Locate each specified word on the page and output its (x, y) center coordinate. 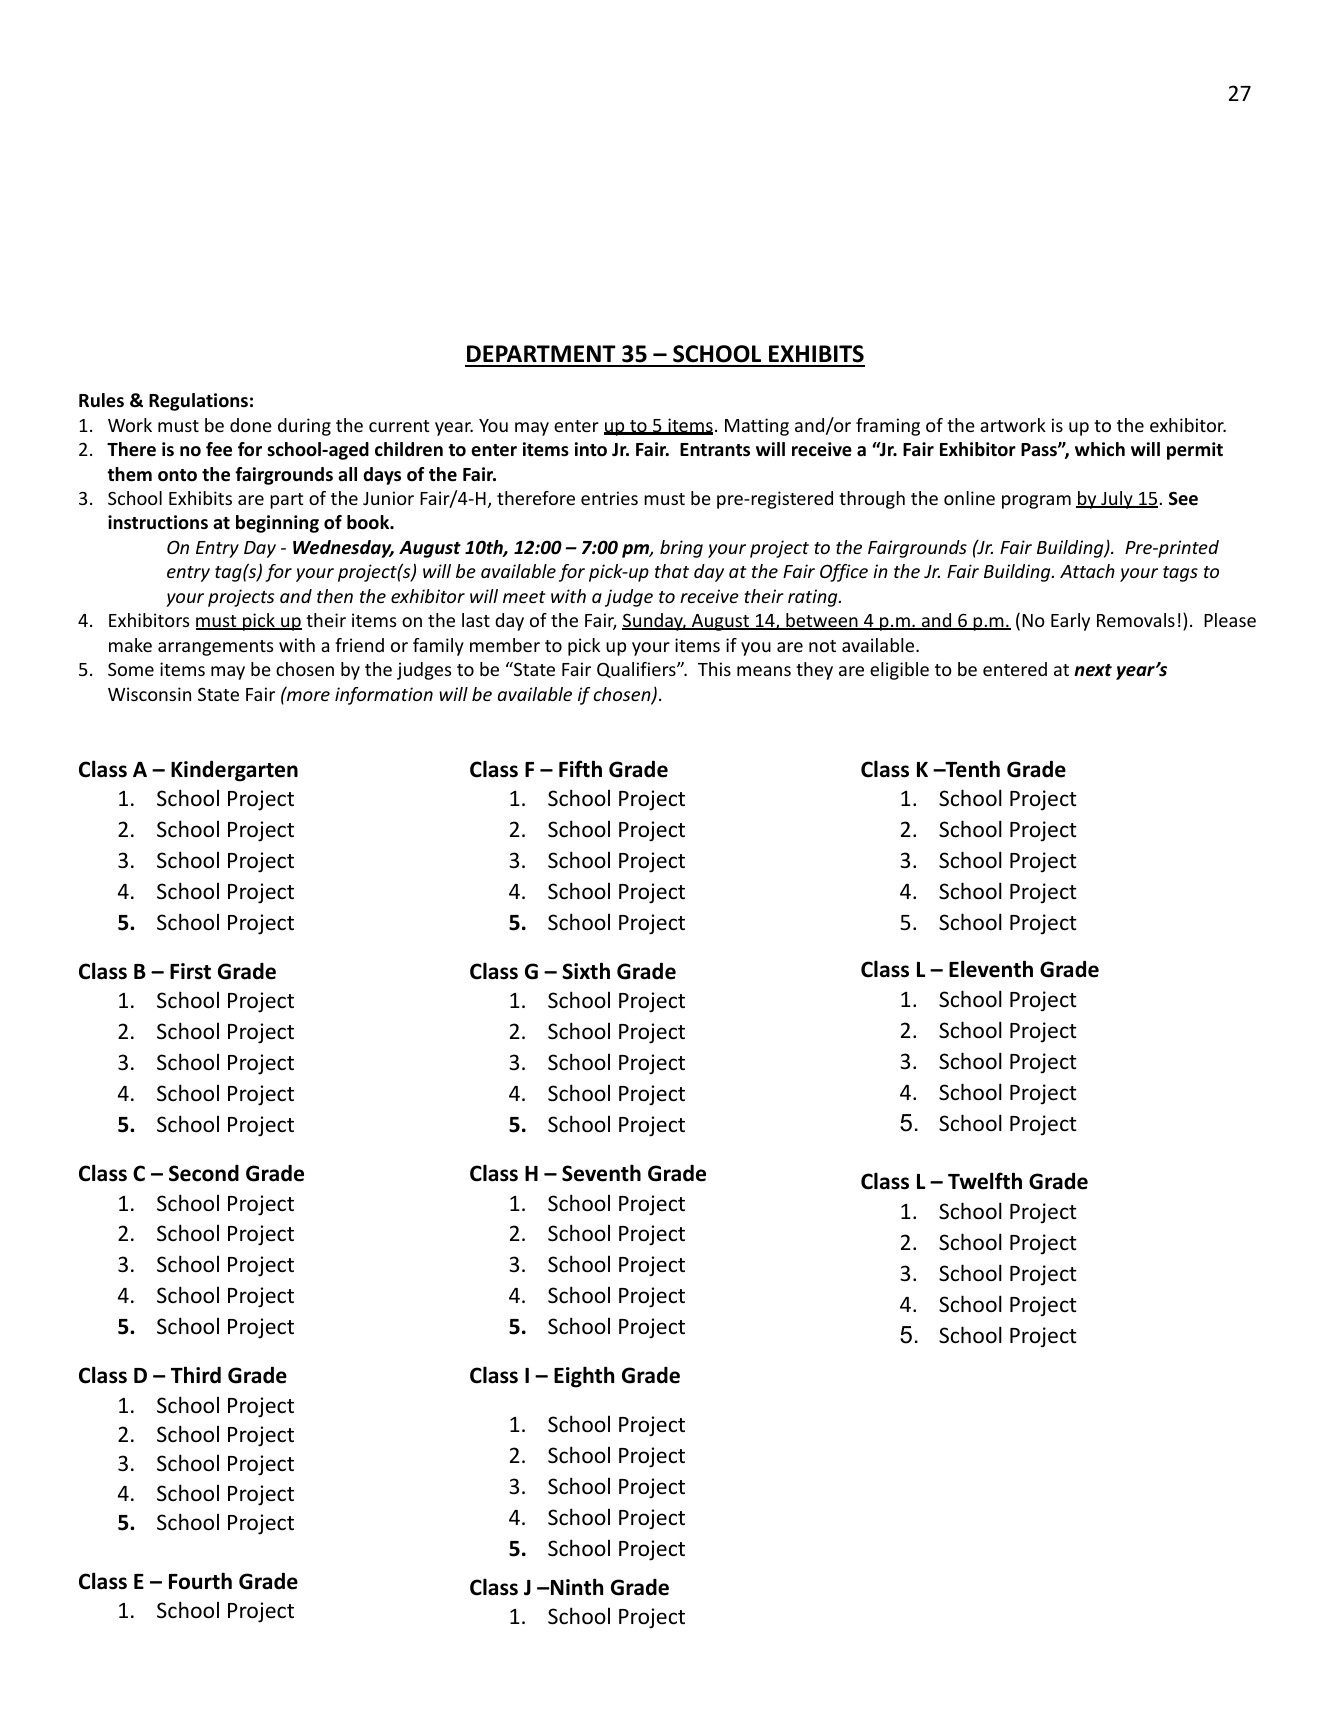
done (251, 425)
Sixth (586, 971)
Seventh (601, 1173)
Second (204, 1173)
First (190, 971)
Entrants (715, 450)
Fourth (200, 1581)
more (307, 695)
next (1093, 670)
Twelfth (985, 1181)
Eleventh (991, 969)
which (1100, 449)
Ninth (576, 1587)
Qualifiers (637, 670)
